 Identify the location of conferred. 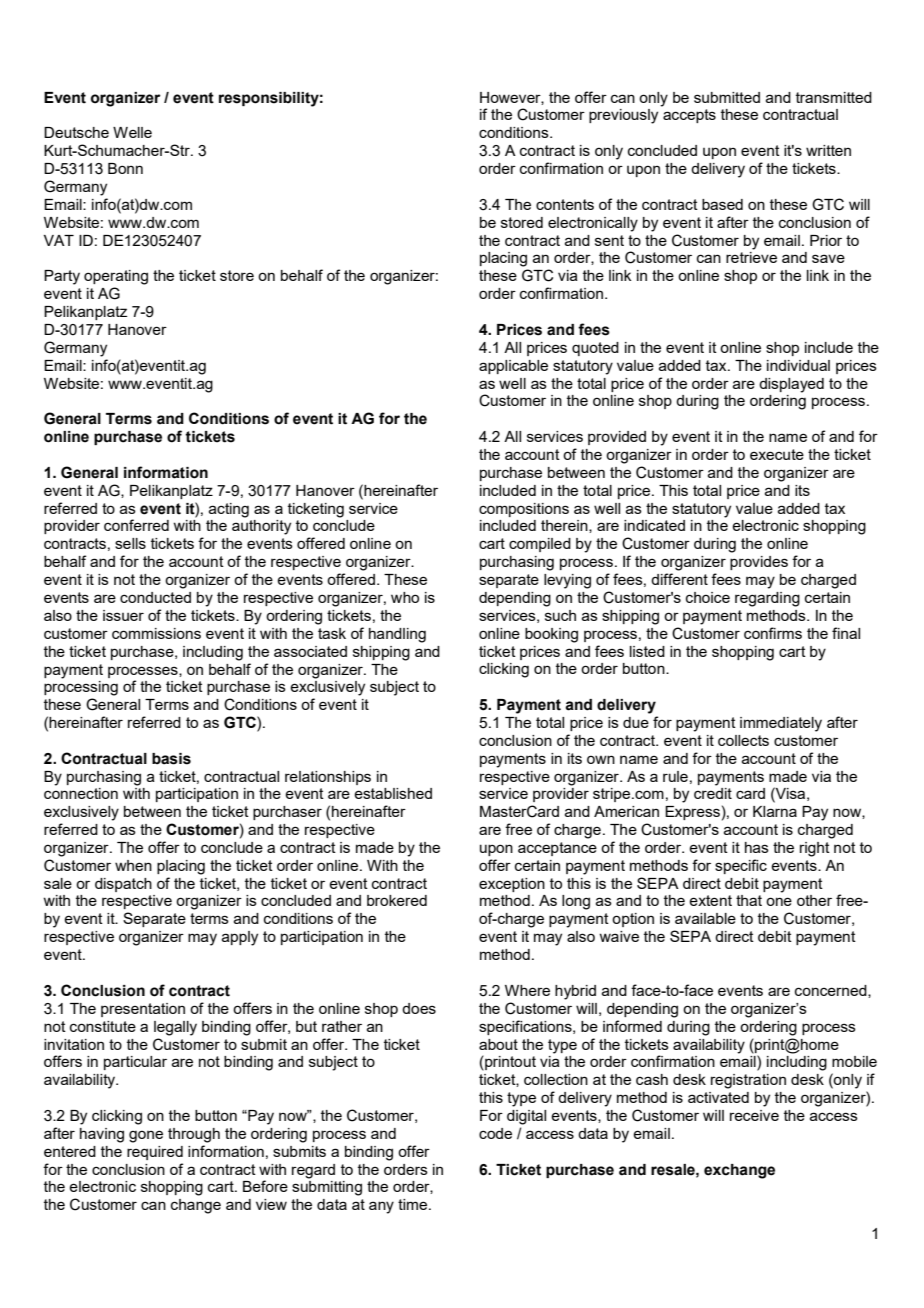
(136, 525).
